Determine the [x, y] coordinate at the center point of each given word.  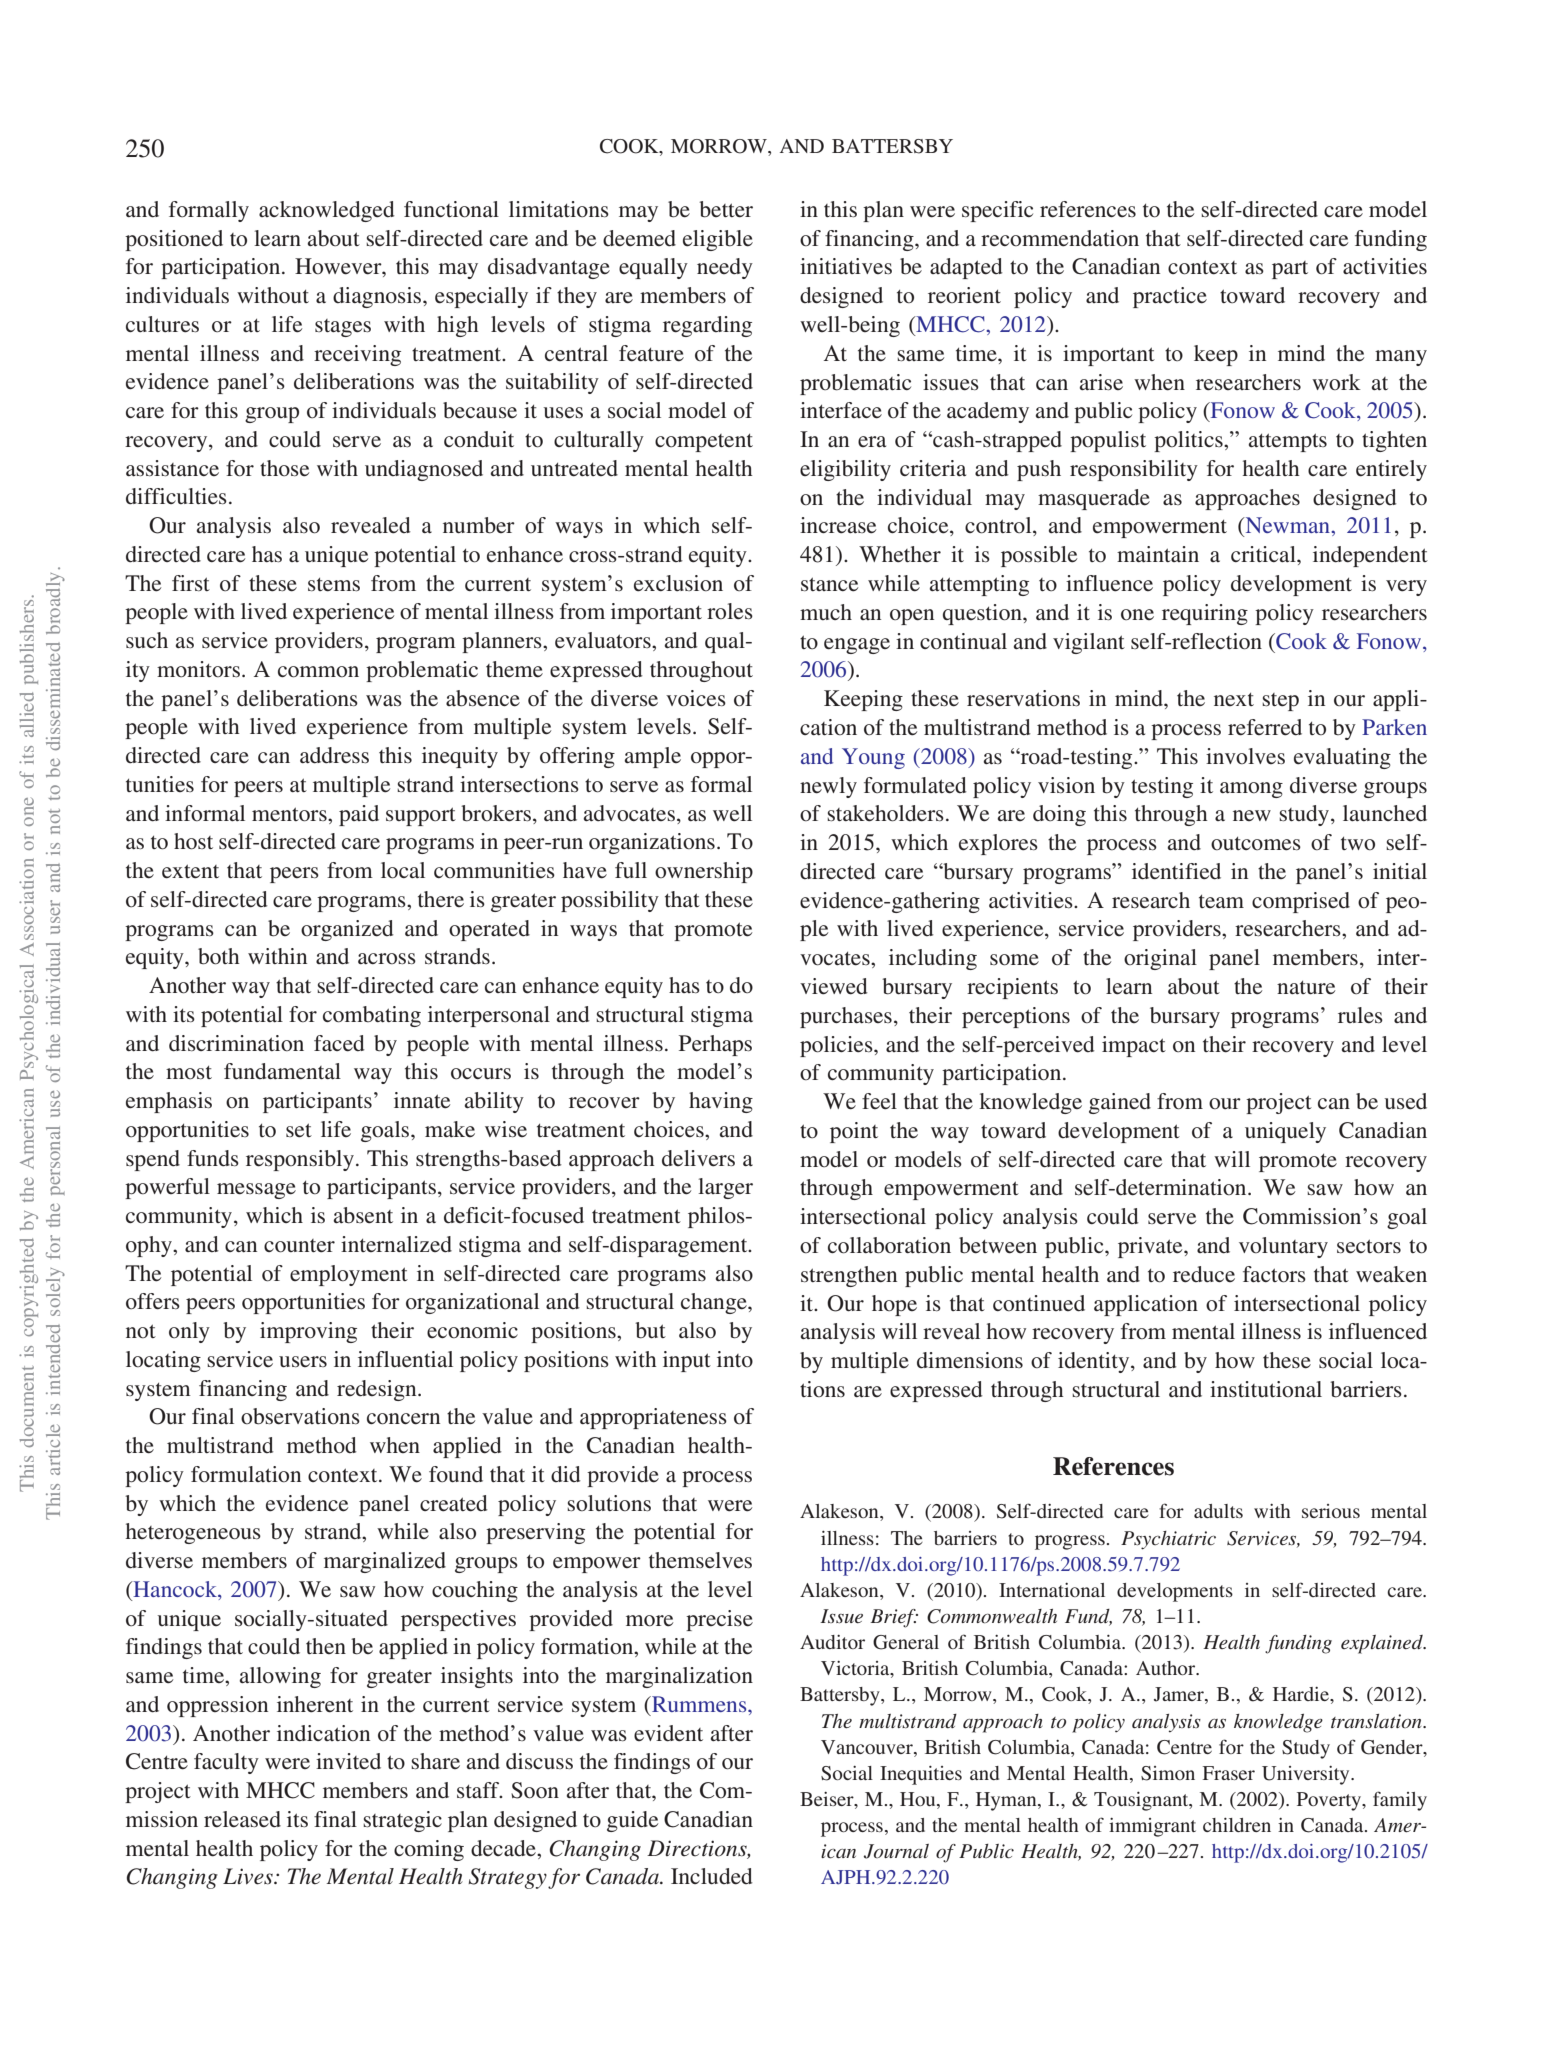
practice [1170, 297]
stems [334, 585]
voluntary [1283, 1247]
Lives [249, 1876]
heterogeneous [193, 1533]
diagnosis [378, 297]
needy [725, 268]
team [1221, 901]
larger [725, 1188]
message [256, 1191]
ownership [704, 872]
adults [1218, 1511]
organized [347, 930]
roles [730, 611]
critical [1264, 554]
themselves [700, 1560]
